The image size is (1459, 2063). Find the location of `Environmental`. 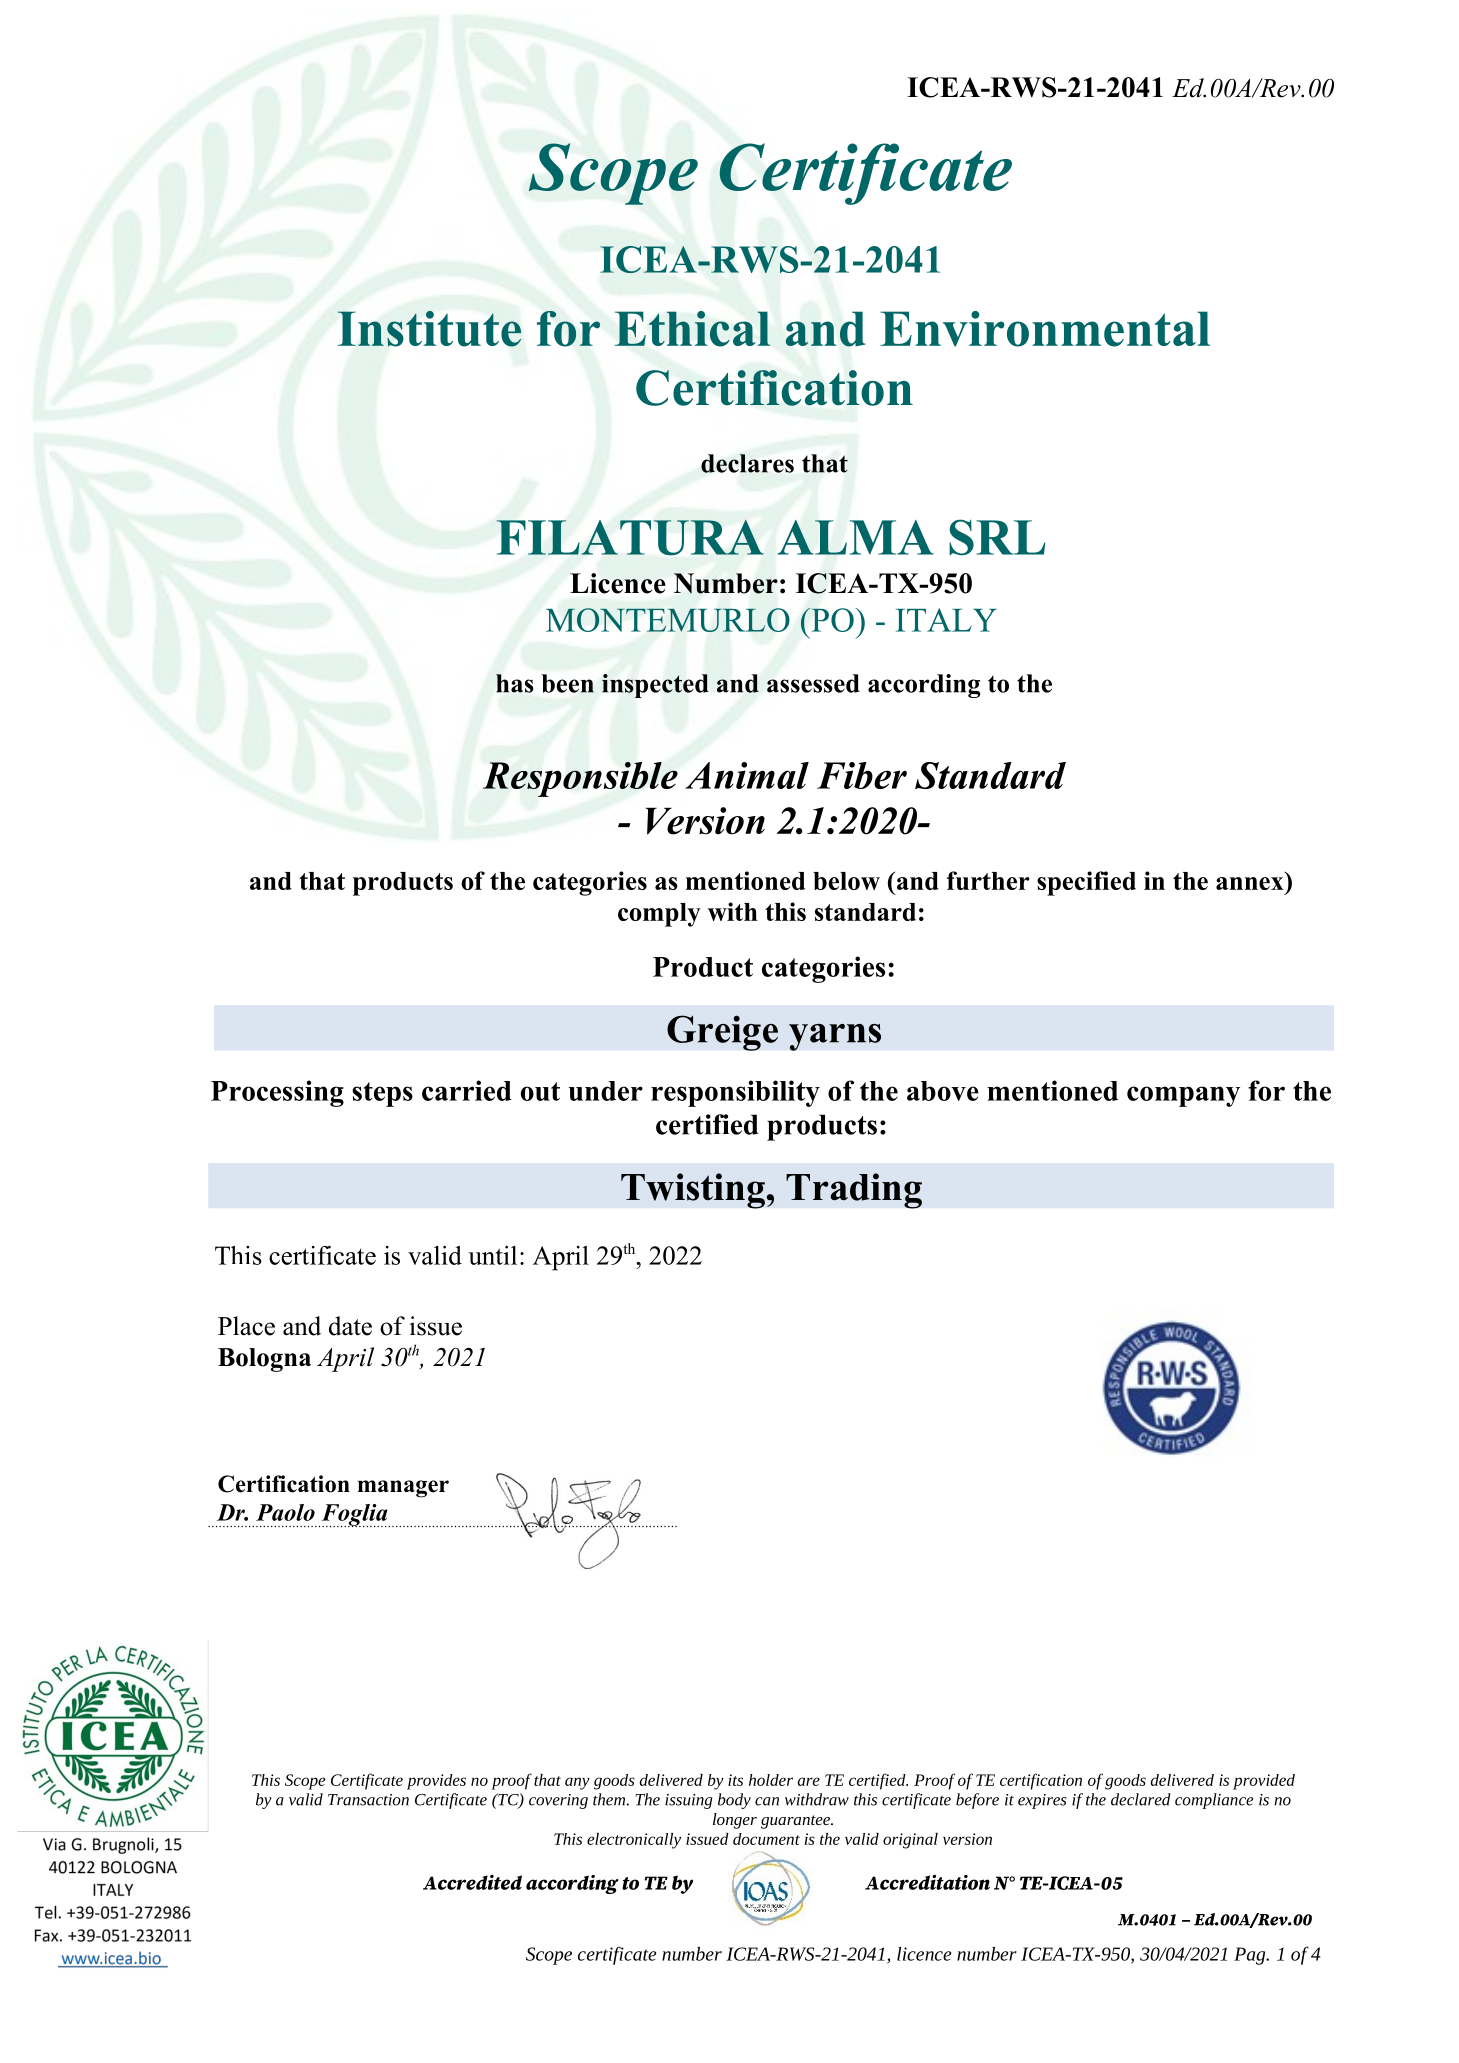

Environmental is located at coordinates (1045, 329).
